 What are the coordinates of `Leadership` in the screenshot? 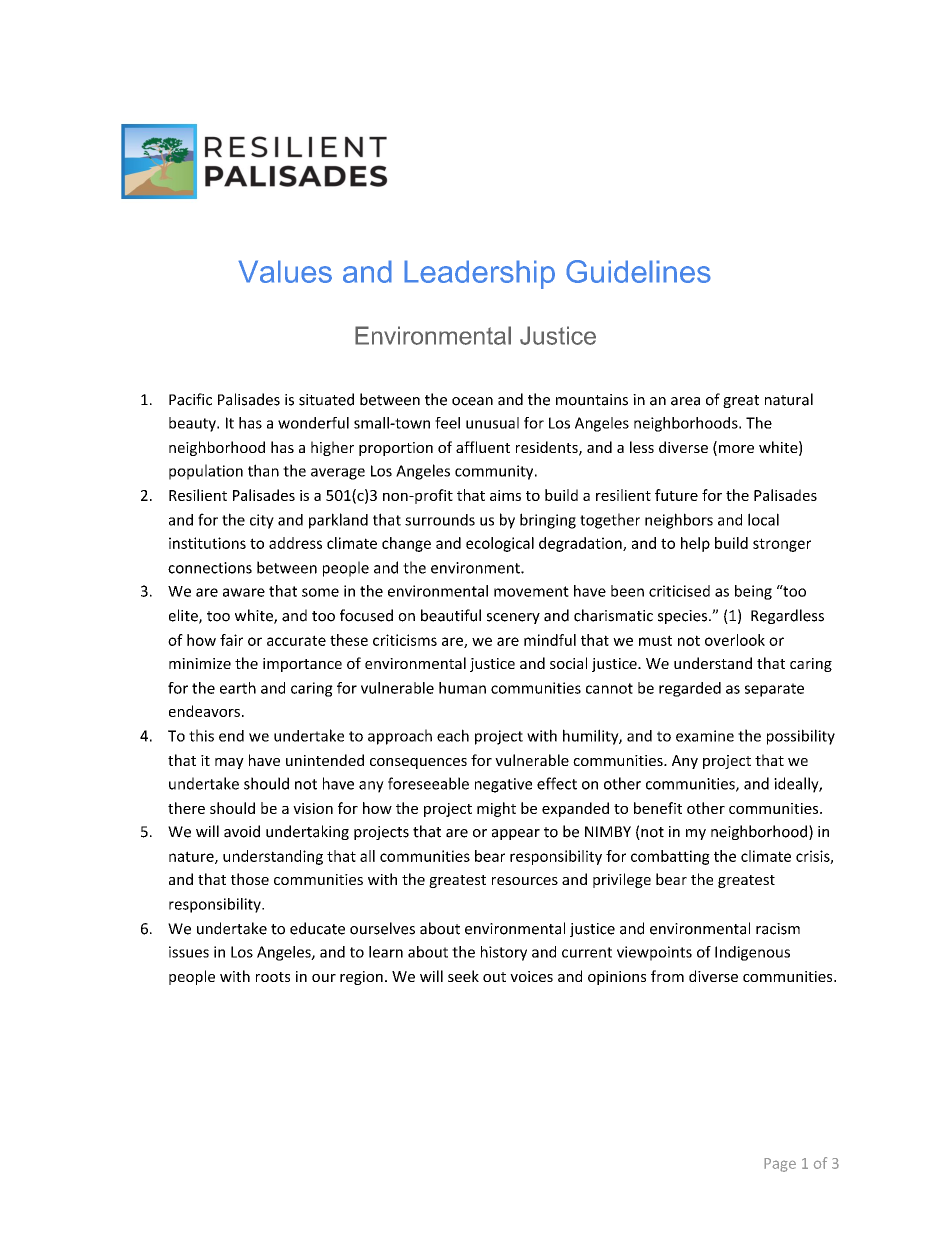 It's located at (479, 274).
